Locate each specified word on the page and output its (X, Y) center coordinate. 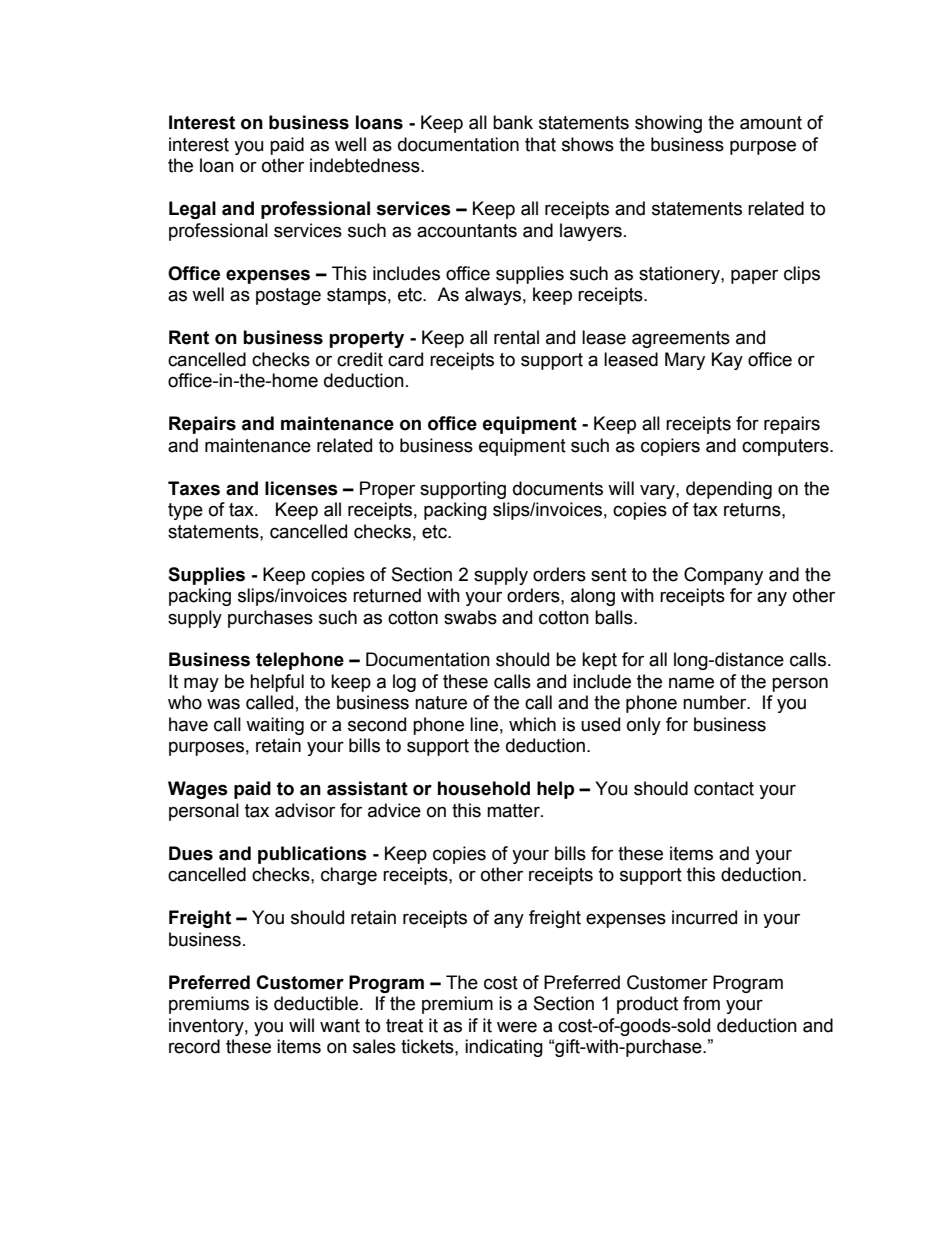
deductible (317, 1003)
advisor (305, 810)
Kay (727, 361)
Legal (192, 210)
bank (513, 122)
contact (724, 789)
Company (723, 576)
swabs (470, 617)
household (484, 788)
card (405, 359)
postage (288, 296)
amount (771, 123)
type (185, 511)
